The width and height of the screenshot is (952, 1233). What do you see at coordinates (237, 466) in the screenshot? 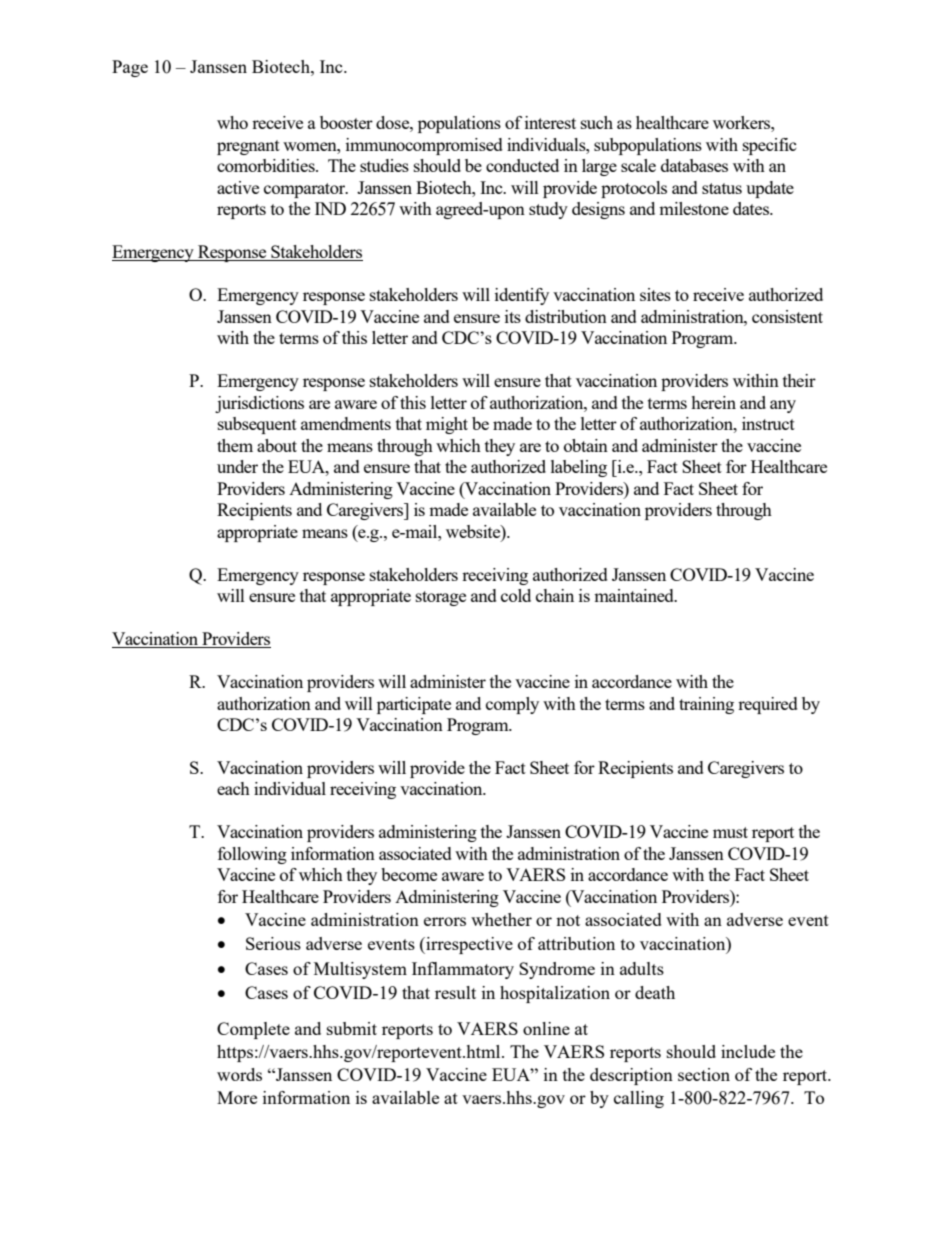
I see `under` at bounding box center [237, 466].
